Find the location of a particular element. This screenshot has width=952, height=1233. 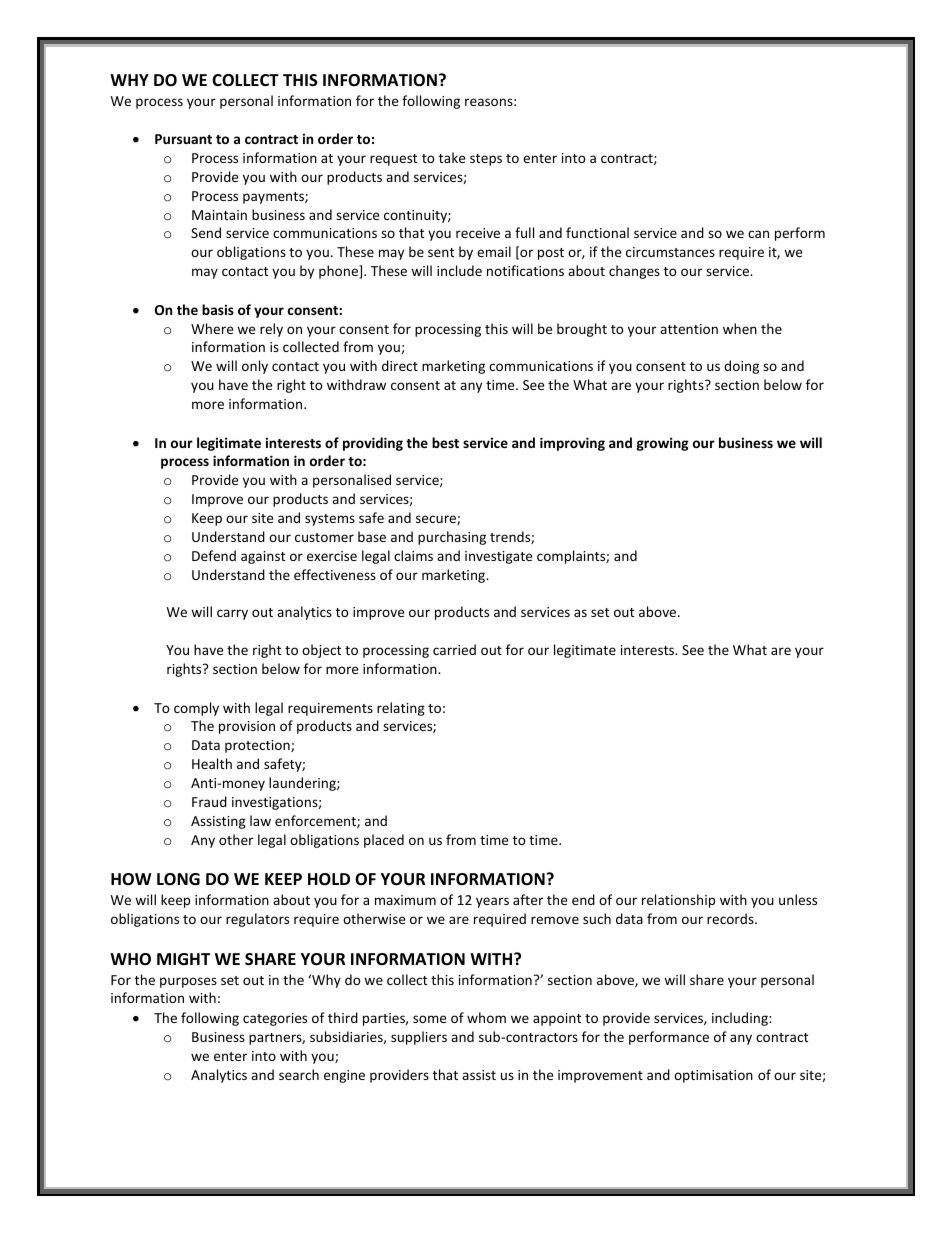

only is located at coordinates (255, 367).
